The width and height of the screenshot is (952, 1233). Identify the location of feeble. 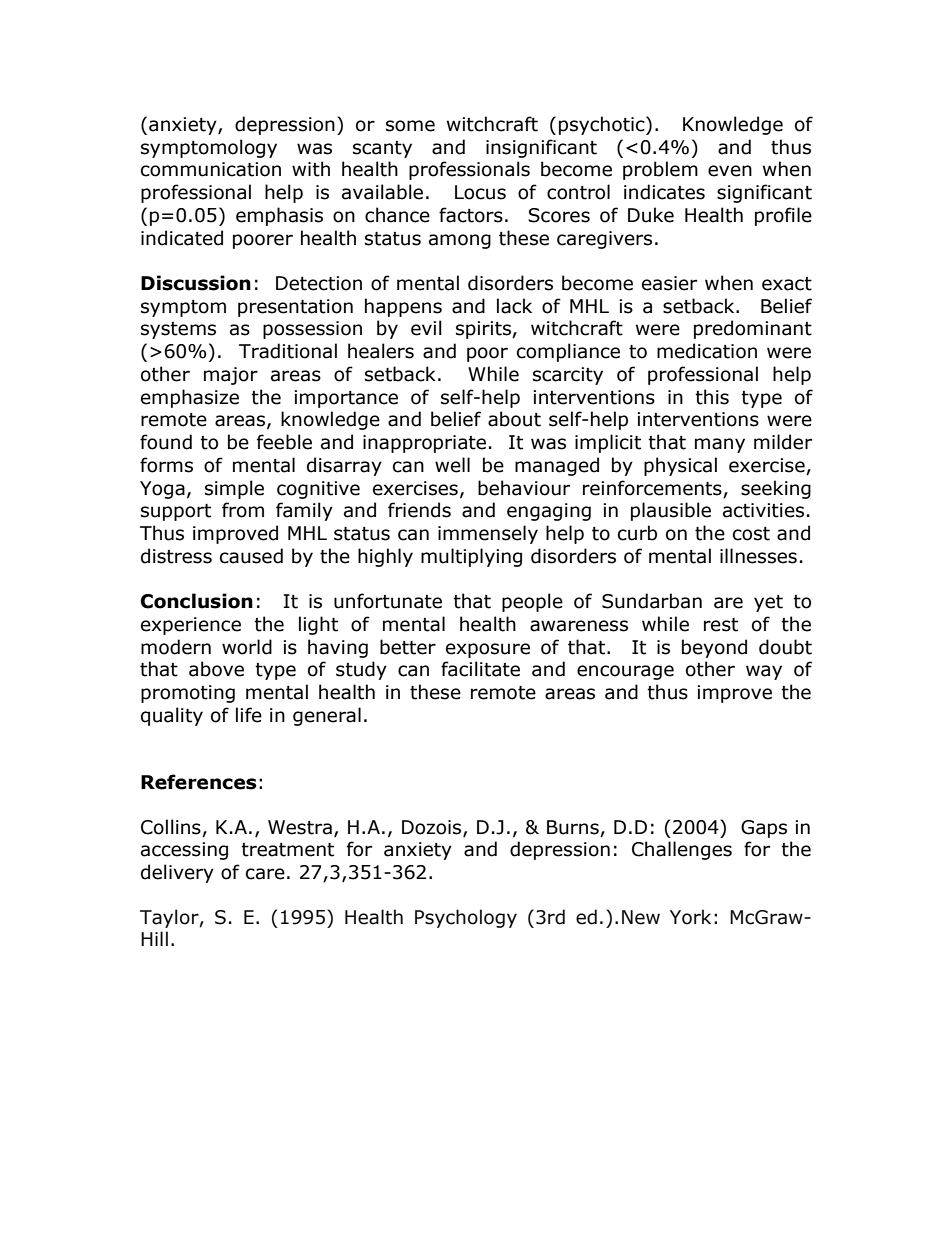
(284, 442).
